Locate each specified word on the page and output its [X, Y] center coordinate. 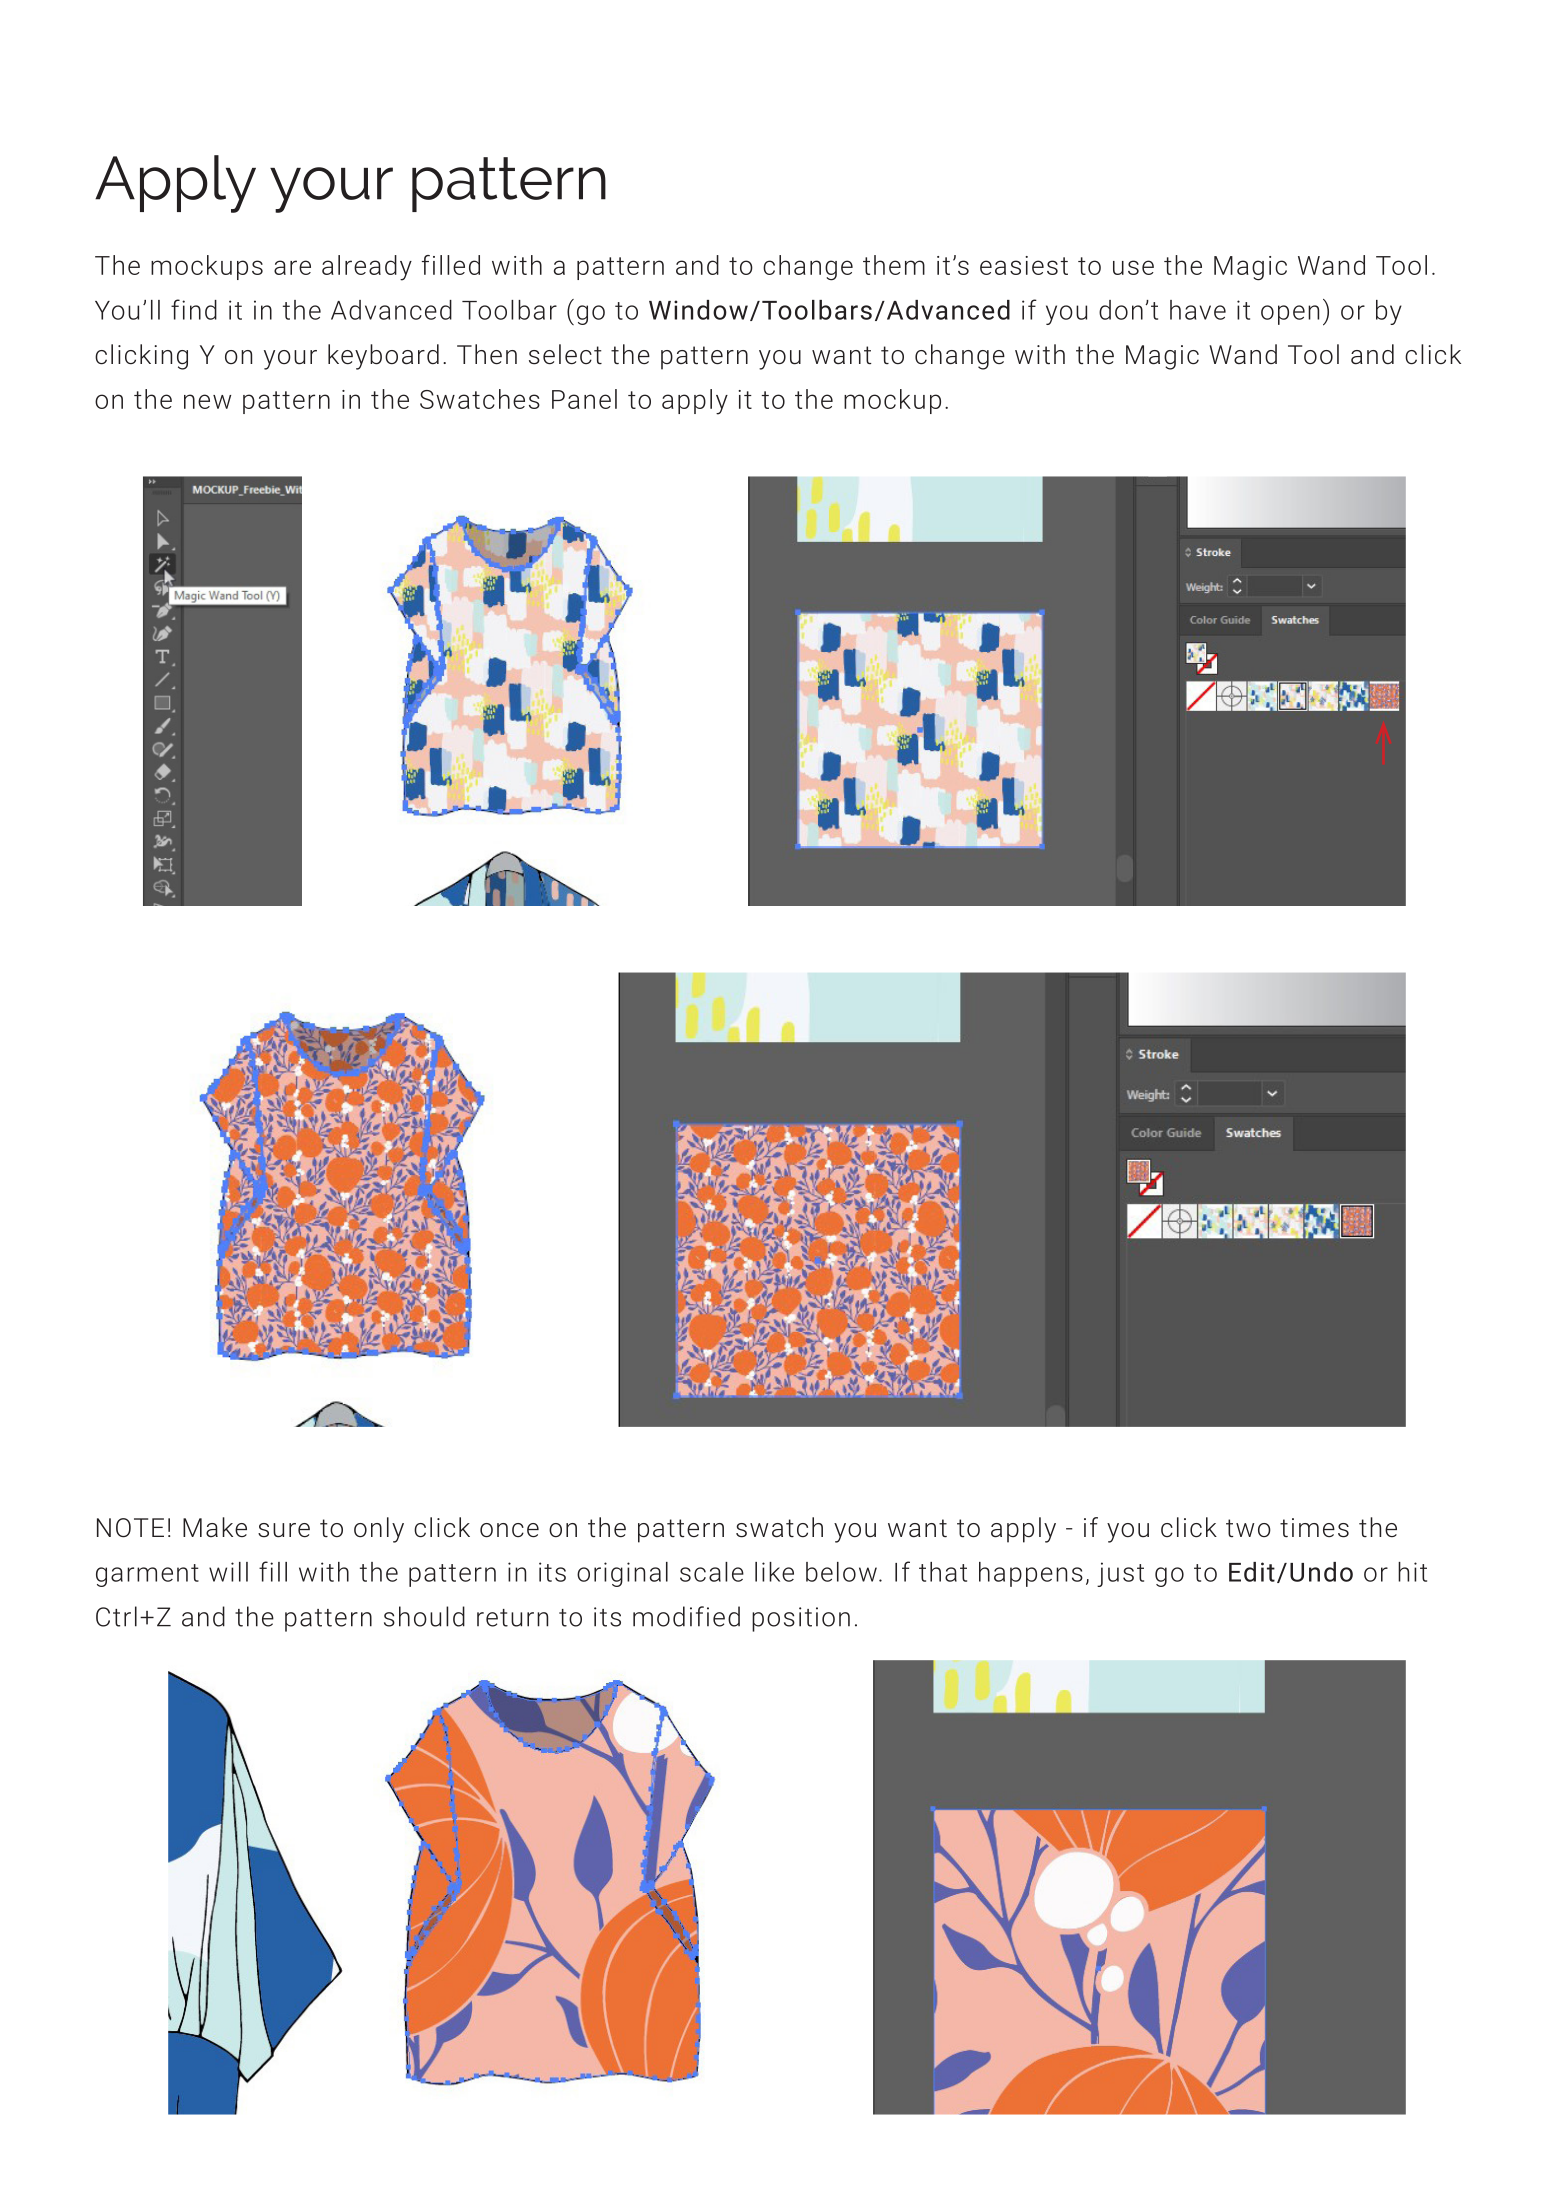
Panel [584, 399]
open [1290, 315]
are [292, 267]
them [894, 265]
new [207, 401]
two [1248, 1528]
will [228, 1572]
